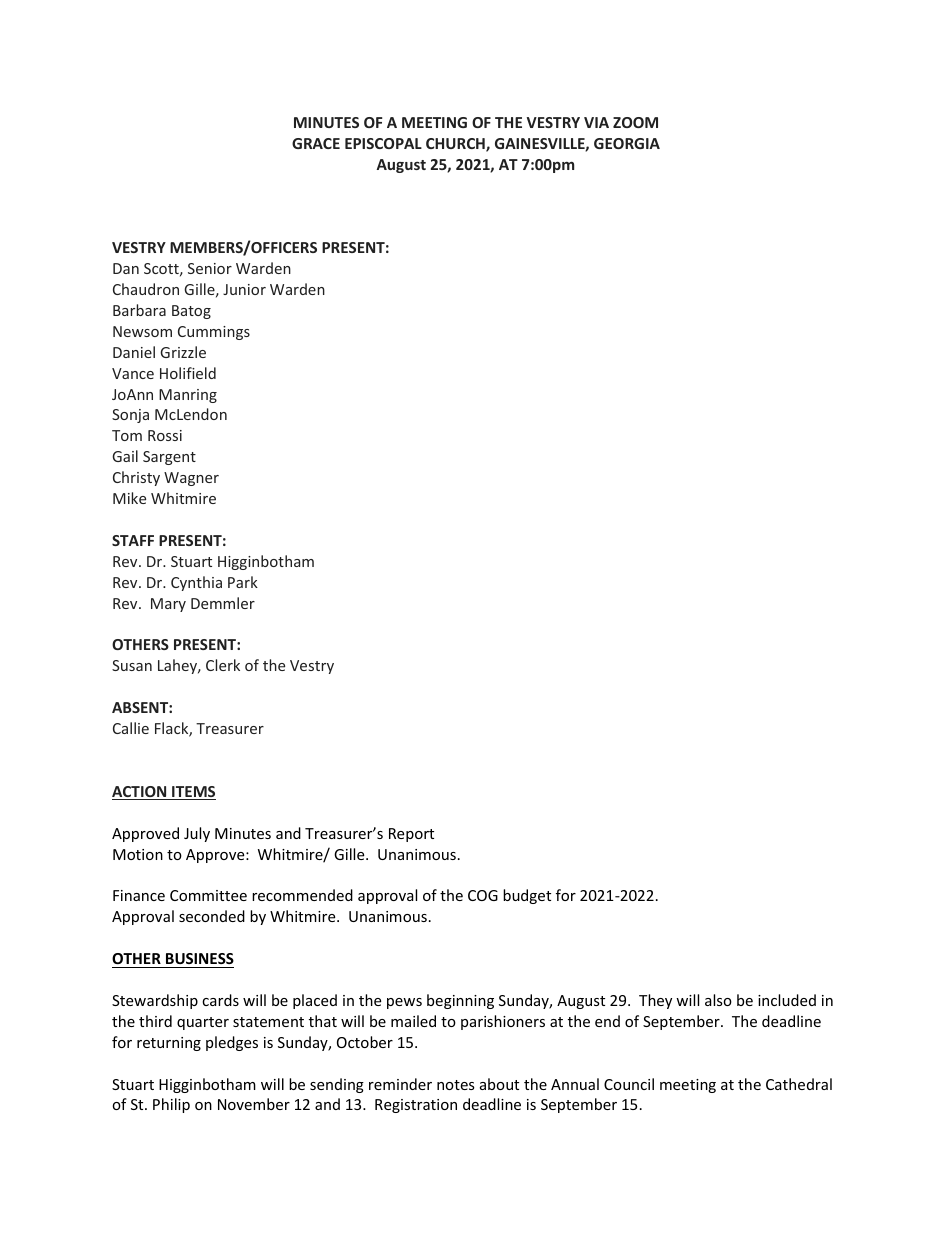  Describe the element at coordinates (627, 143) in the screenshot. I see `GEORGIA` at that location.
